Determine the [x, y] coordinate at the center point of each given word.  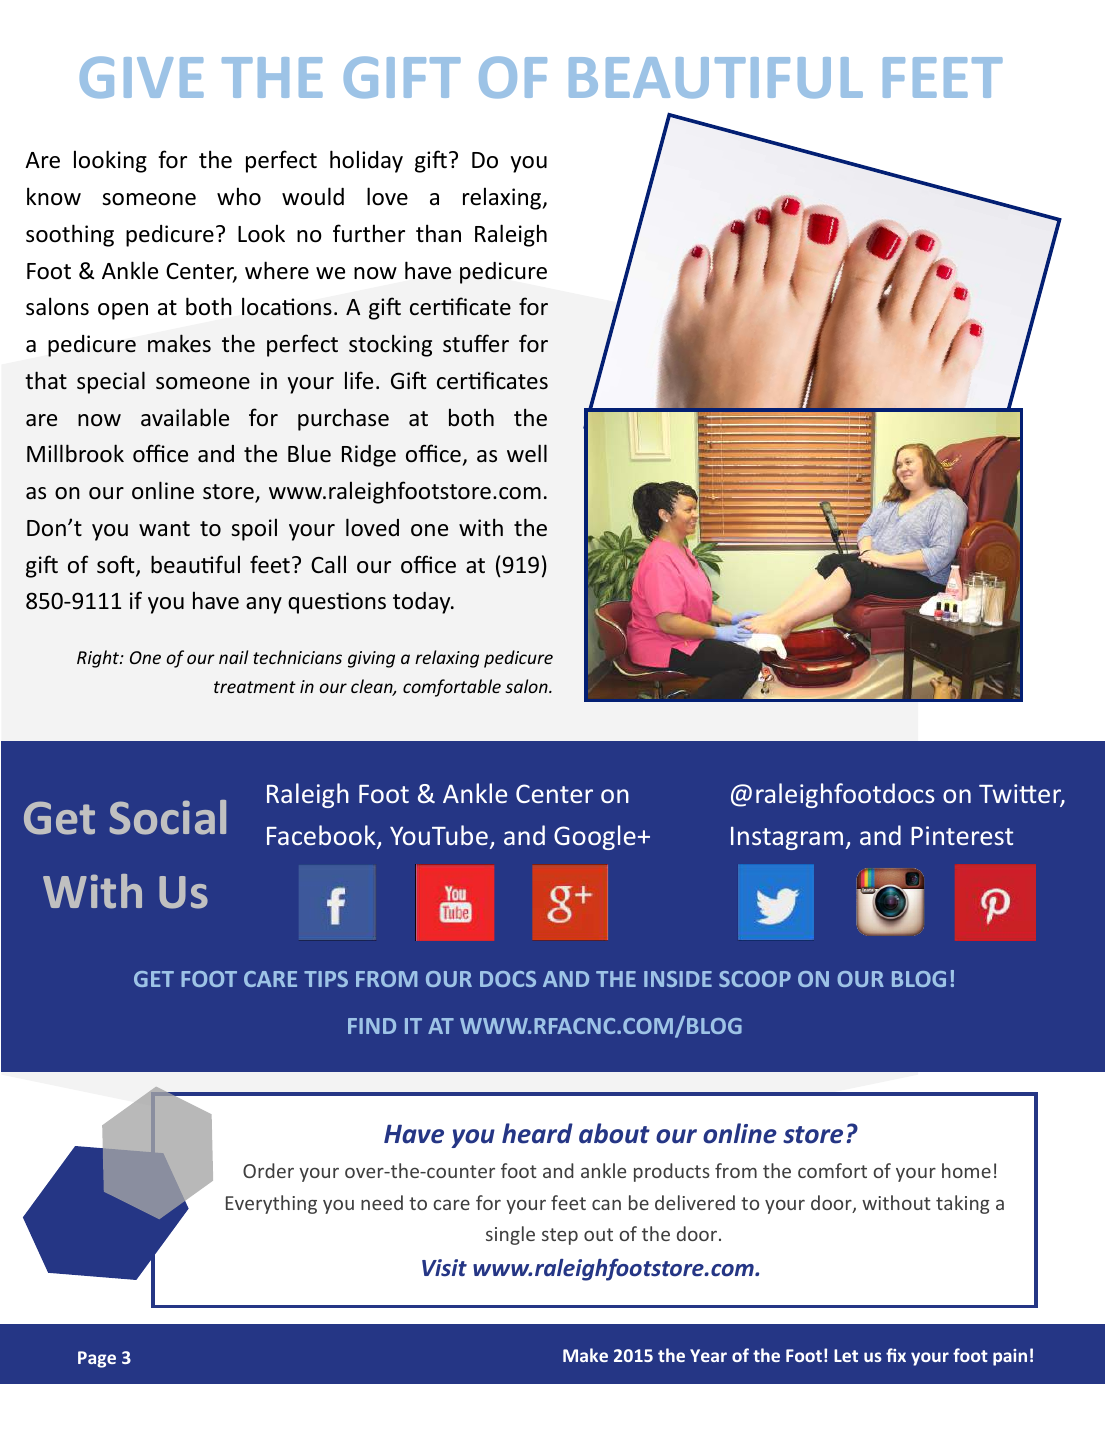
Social [167, 817]
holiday [366, 161]
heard [537, 1133]
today [423, 603]
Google [595, 837]
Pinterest [962, 835]
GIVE [142, 77]
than [438, 233]
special [111, 382]
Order [268, 1170]
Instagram [787, 838]
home [966, 1170]
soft [117, 565]
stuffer [476, 343]
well [527, 453]
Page [97, 1359]
